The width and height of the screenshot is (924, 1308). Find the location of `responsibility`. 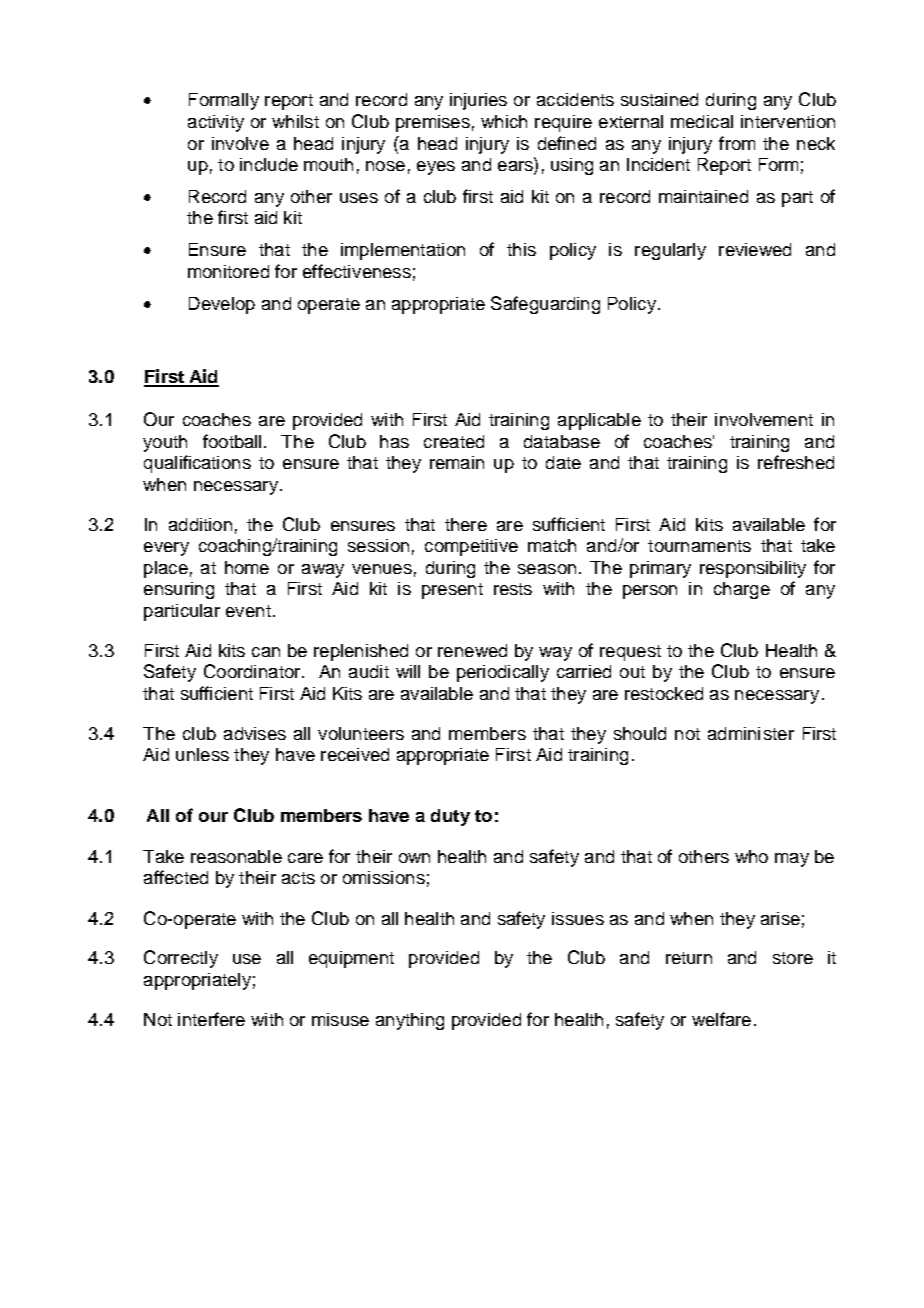

responsibility is located at coordinates (753, 569).
